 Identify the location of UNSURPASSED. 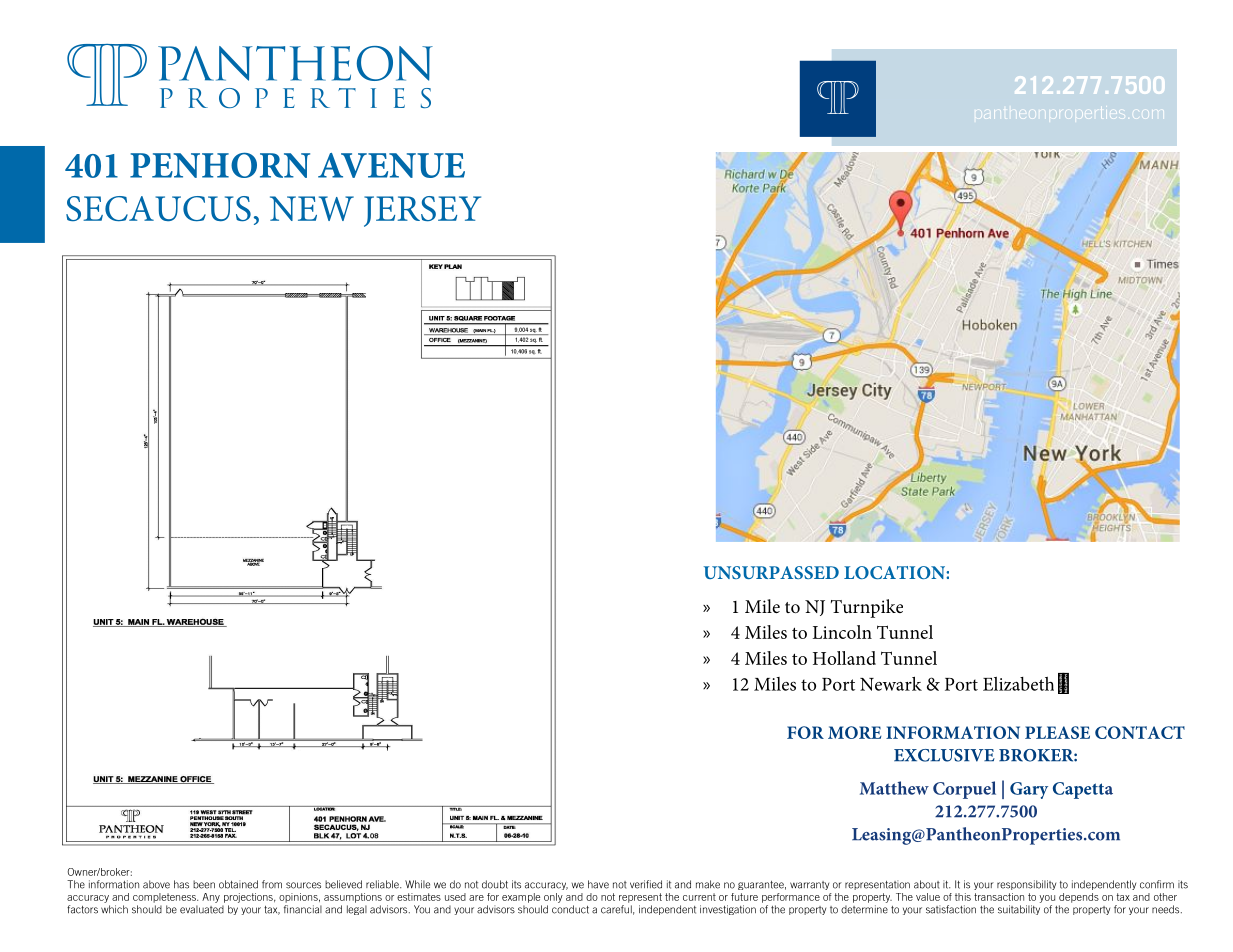
(771, 572).
